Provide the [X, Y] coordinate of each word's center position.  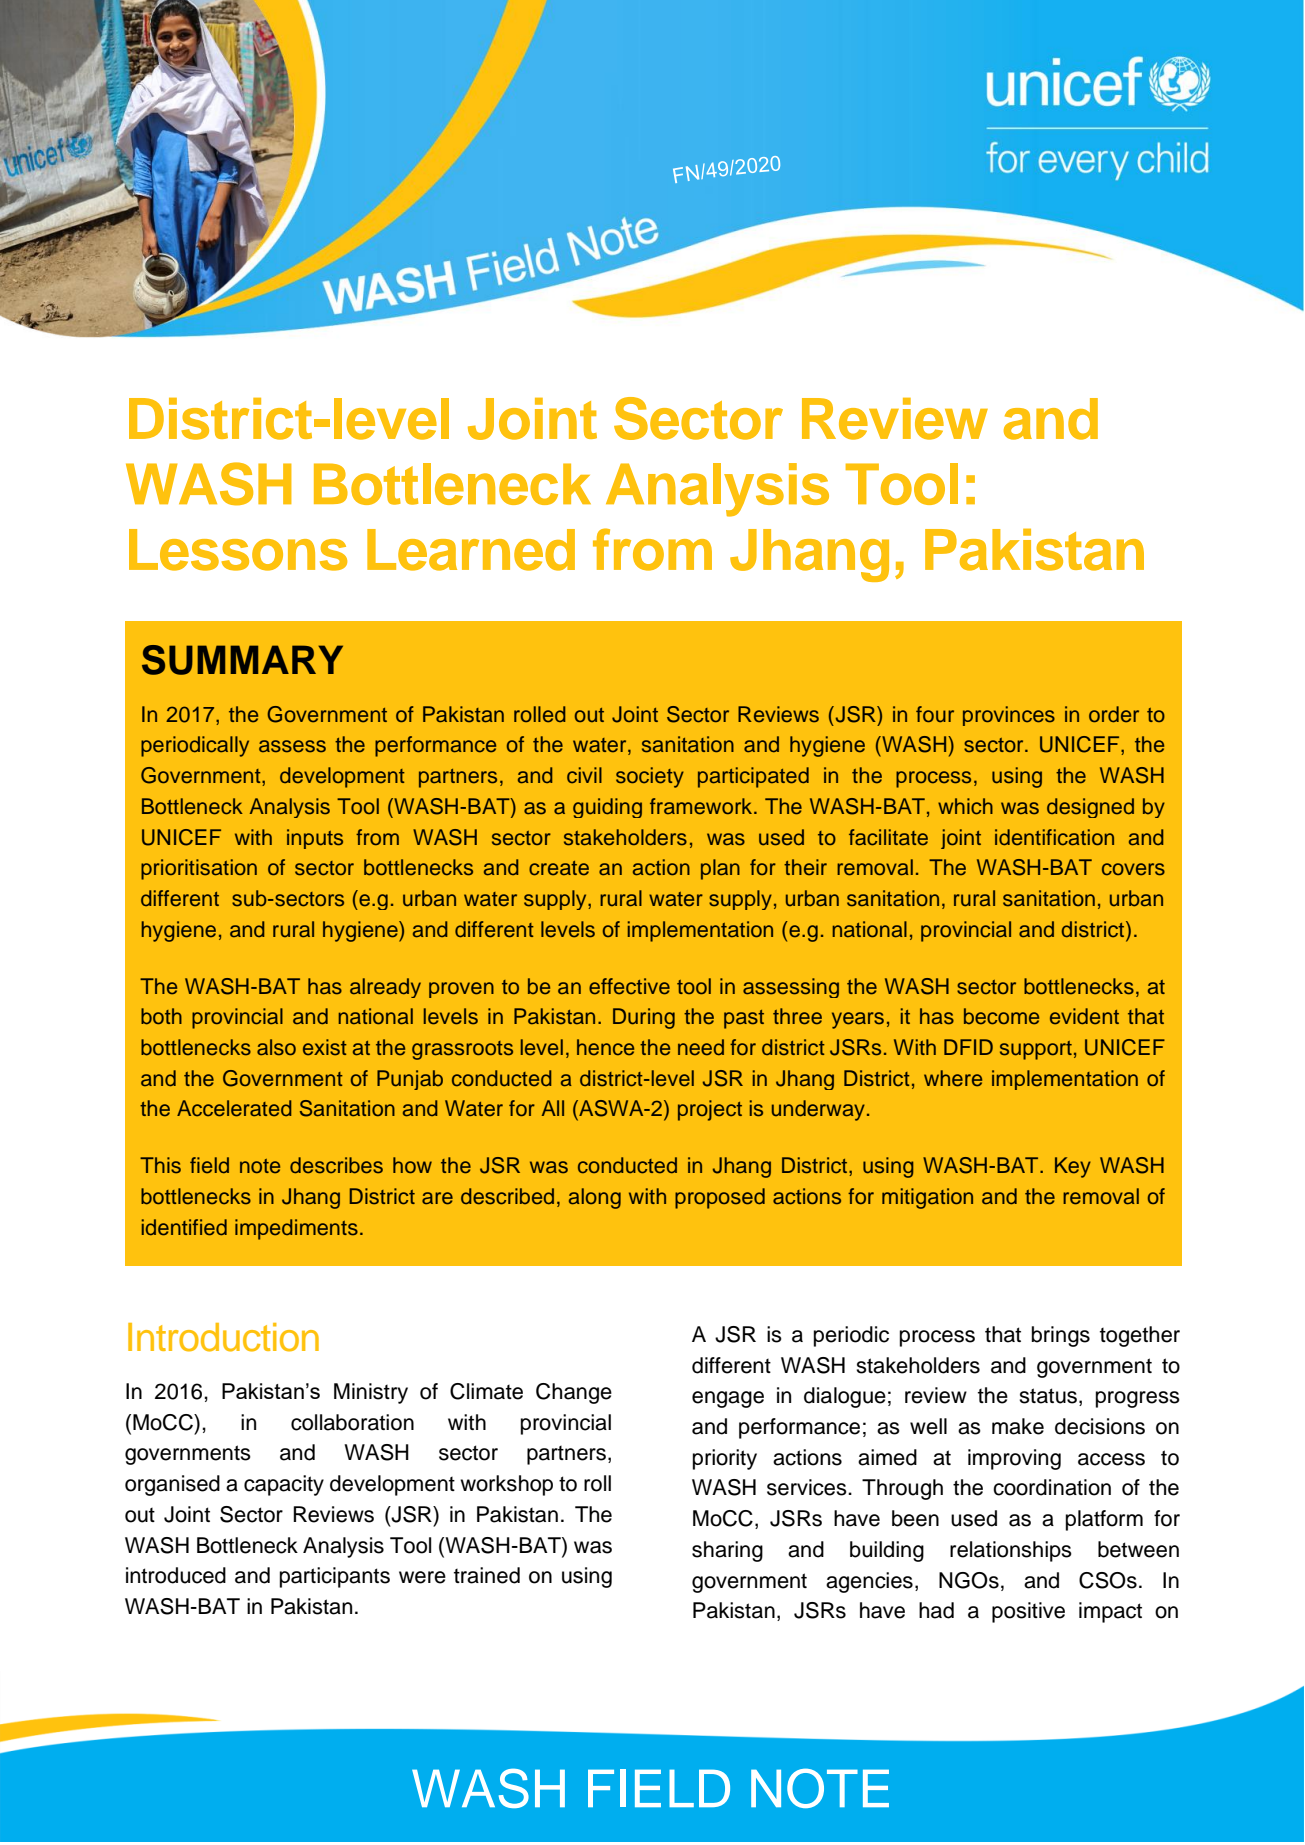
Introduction [223, 1337]
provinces [1009, 716]
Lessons [238, 550]
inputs [315, 839]
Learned [471, 550]
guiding [607, 808]
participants [335, 1577]
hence [605, 1047]
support [1036, 1050]
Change [574, 1393]
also [276, 1047]
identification [1054, 837]
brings [1061, 1336]
